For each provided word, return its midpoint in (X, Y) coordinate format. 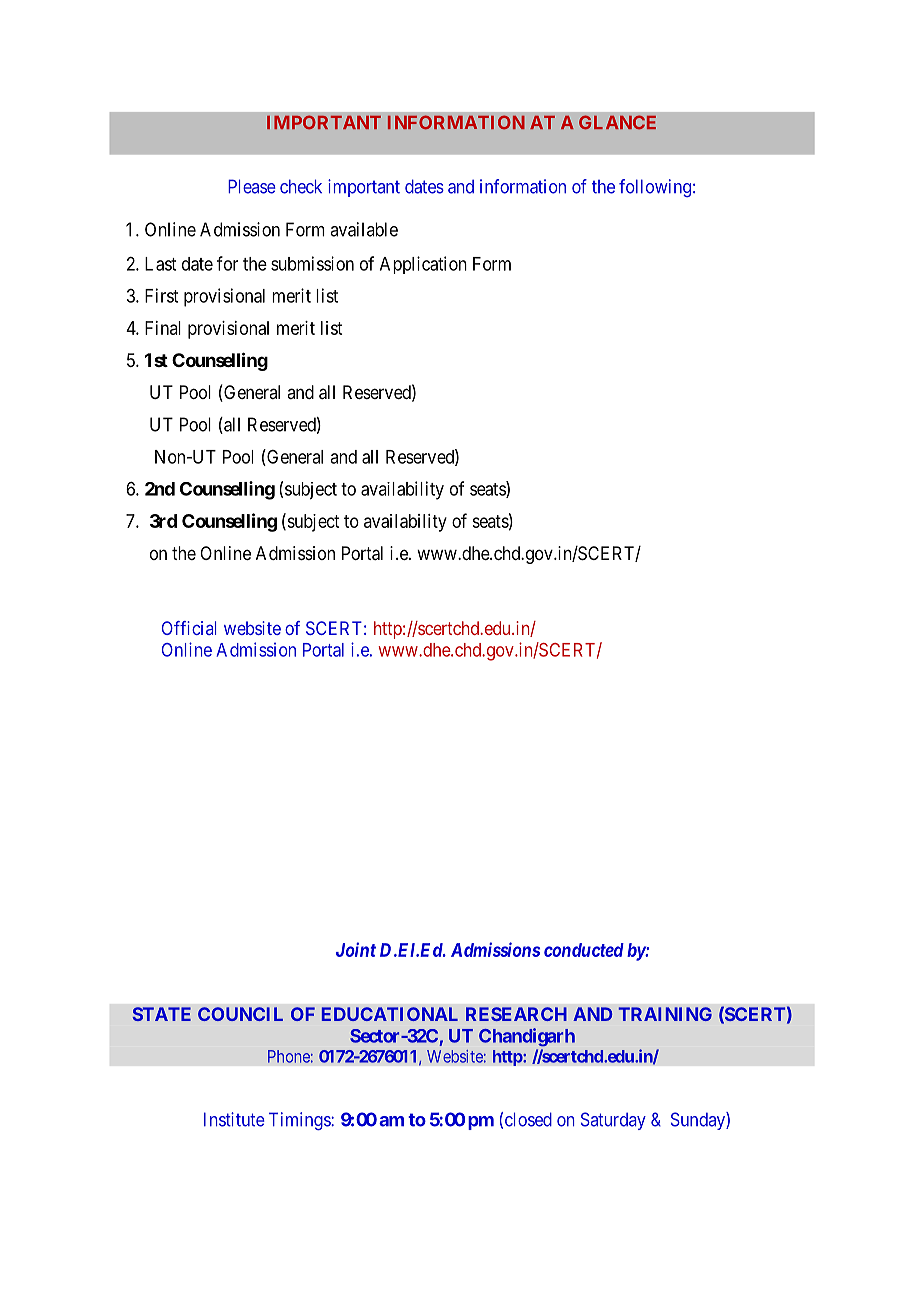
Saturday (613, 1121)
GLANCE (617, 122)
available (364, 229)
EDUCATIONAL (390, 1014)
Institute (234, 1119)
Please (252, 186)
